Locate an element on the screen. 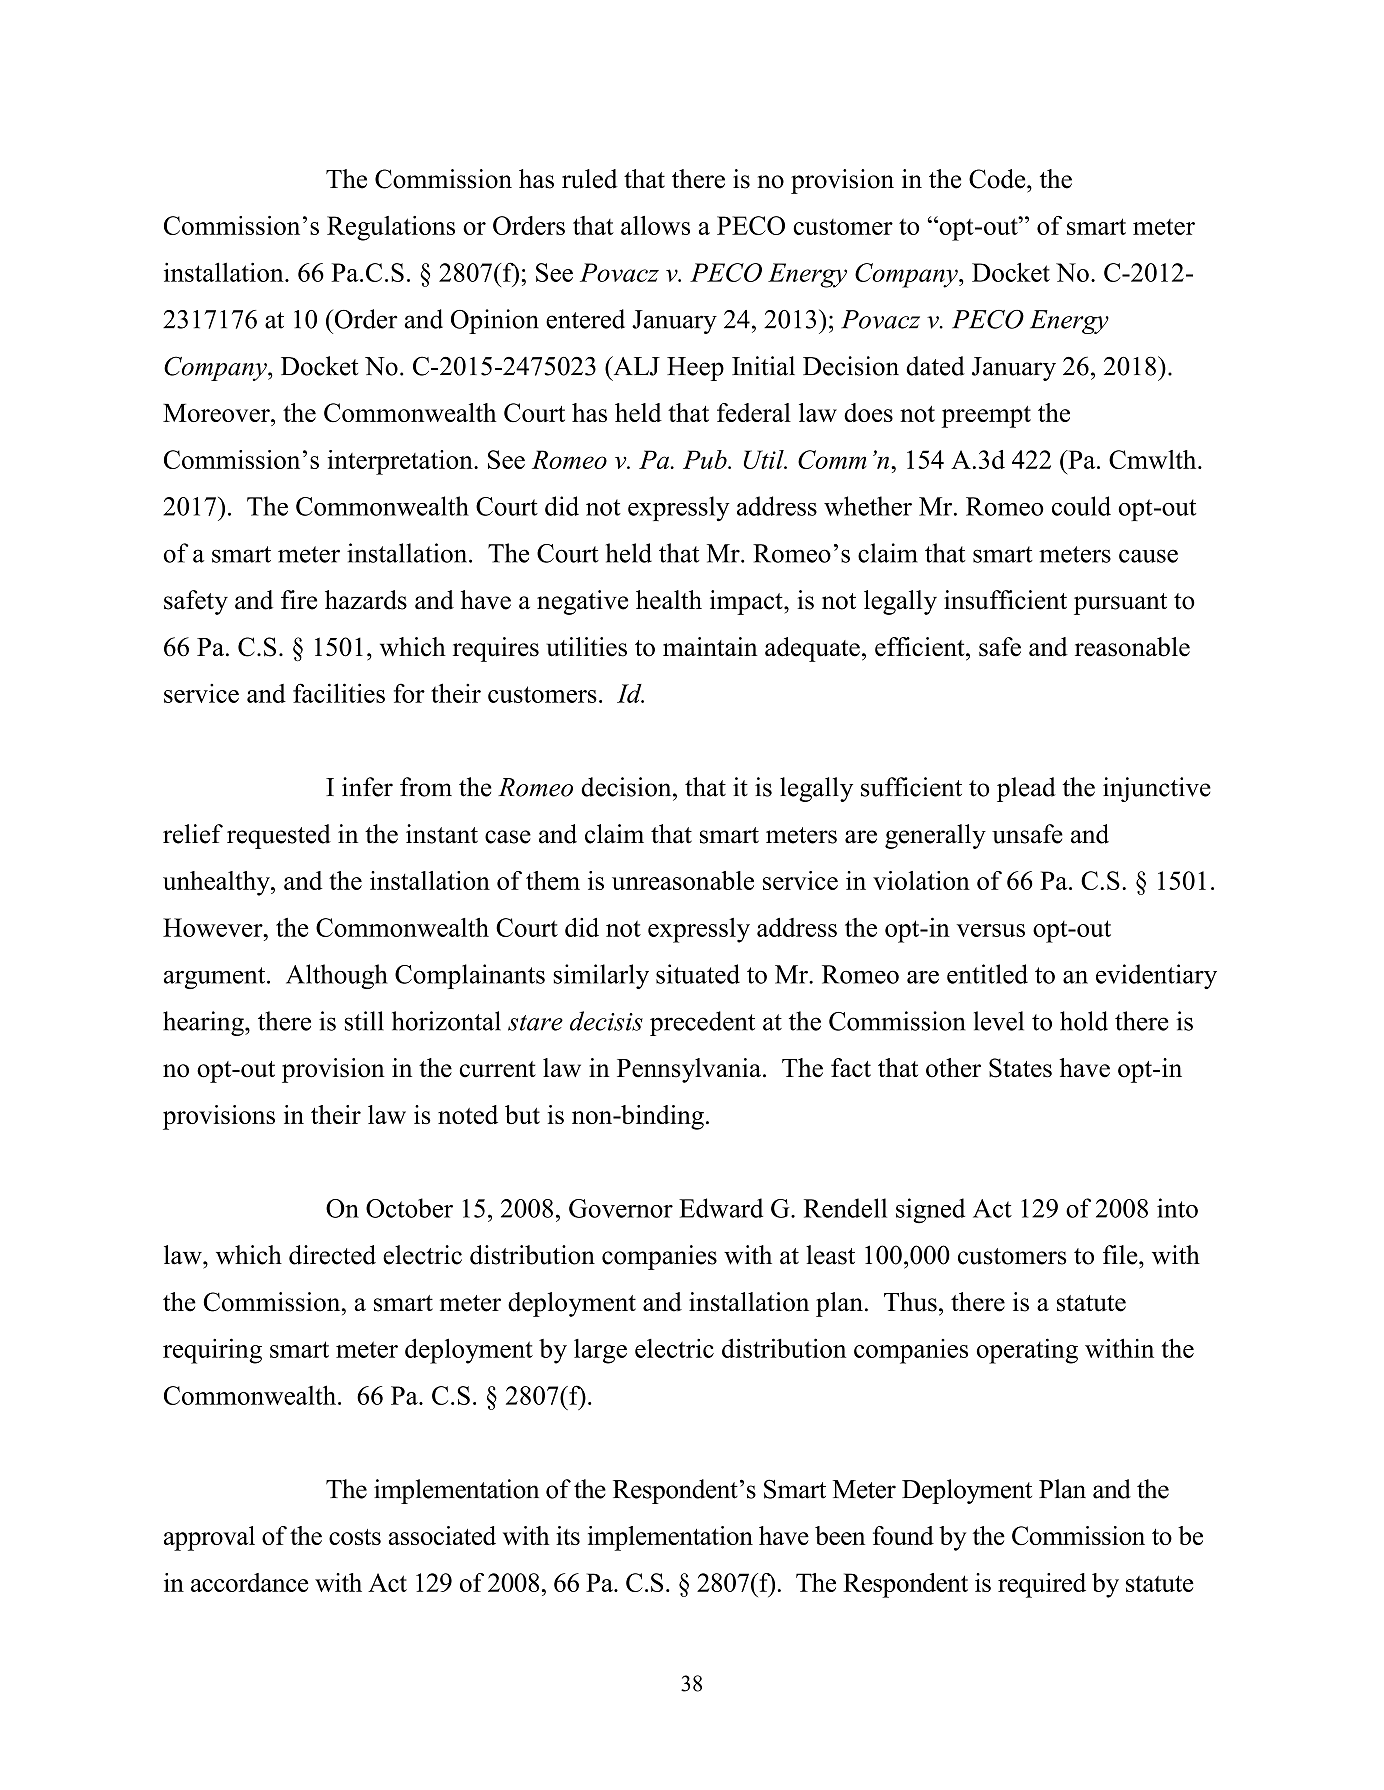  Code is located at coordinates (998, 179).
